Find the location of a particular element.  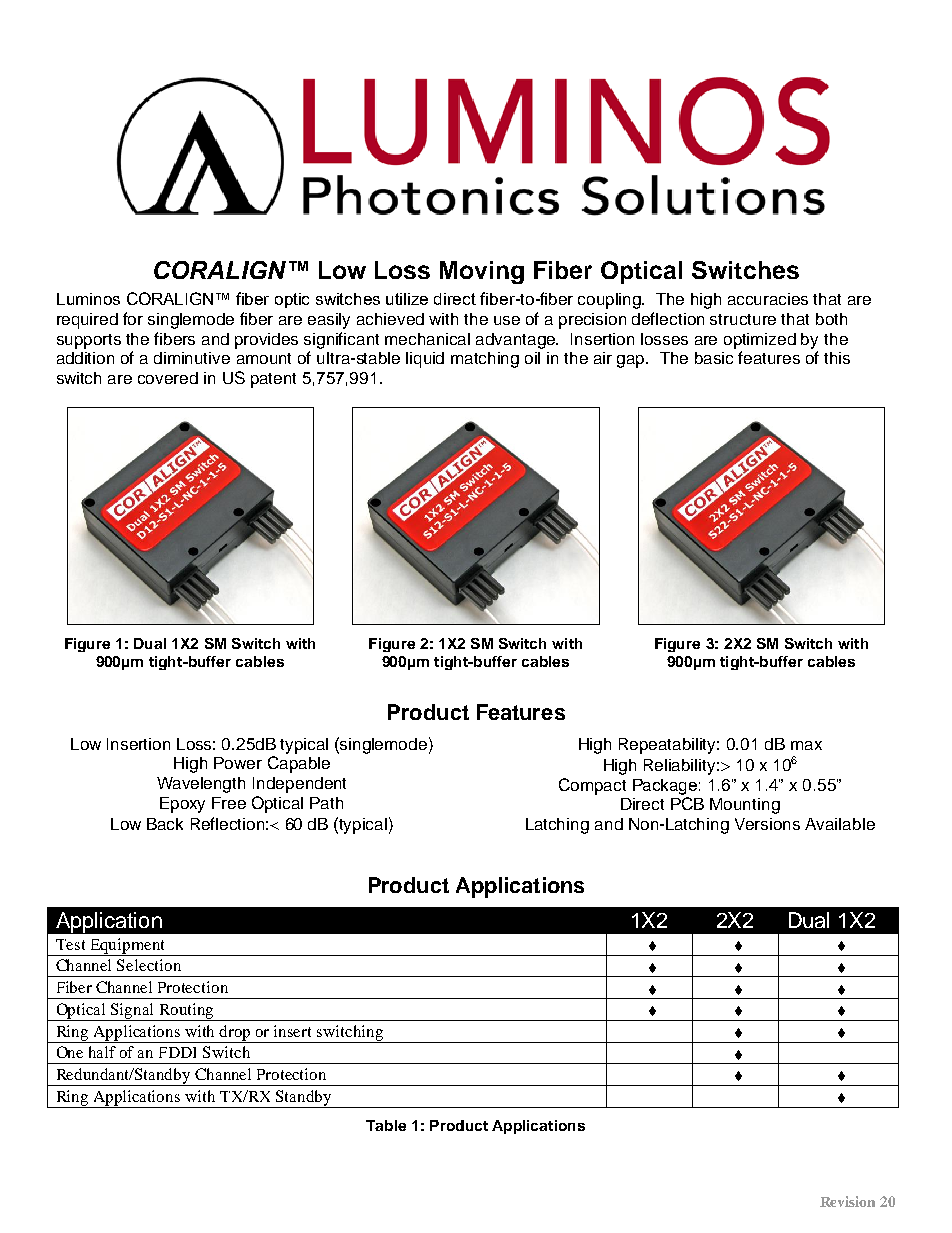

covered is located at coordinates (168, 378).
